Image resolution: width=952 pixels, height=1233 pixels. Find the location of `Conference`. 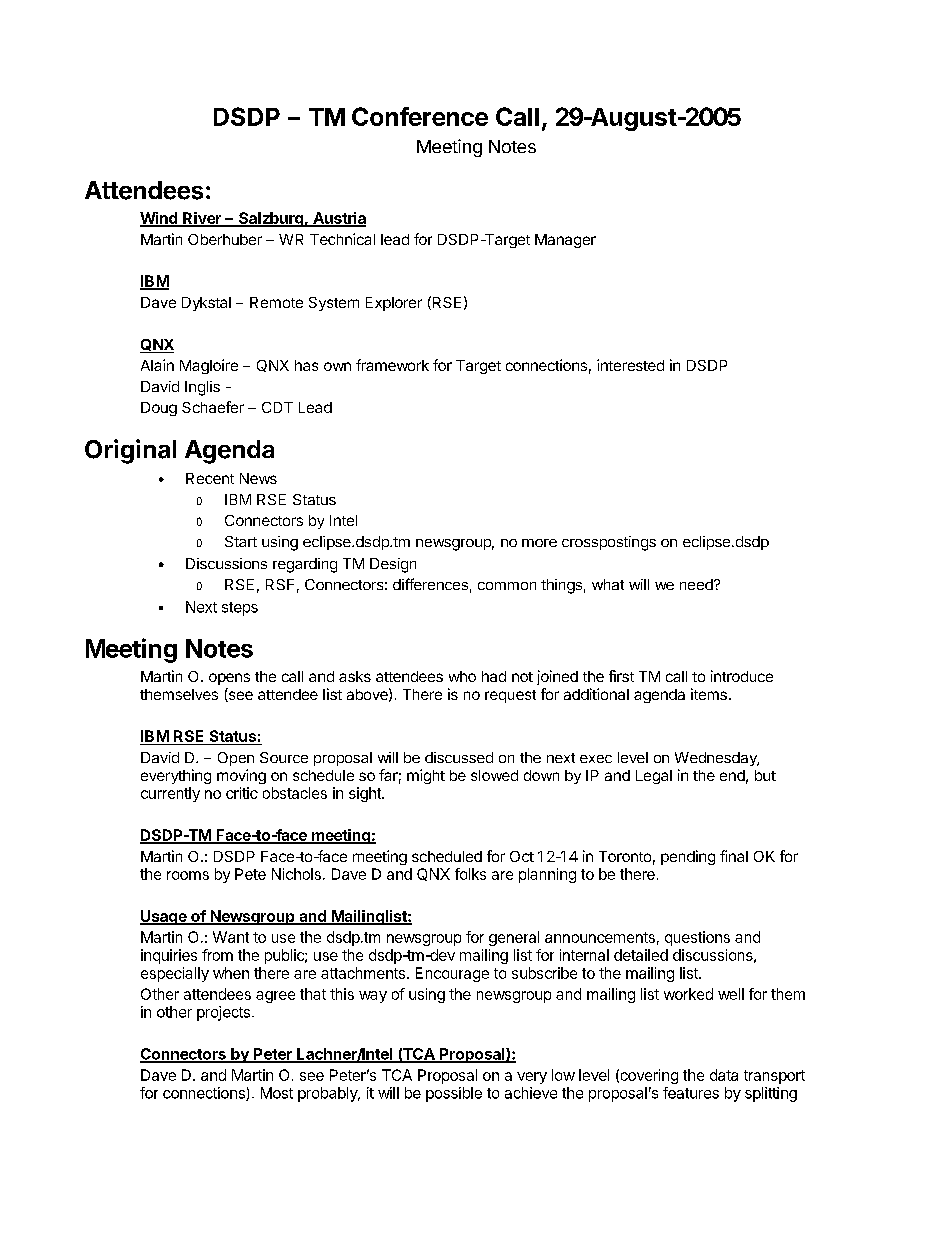

Conference is located at coordinates (420, 116).
